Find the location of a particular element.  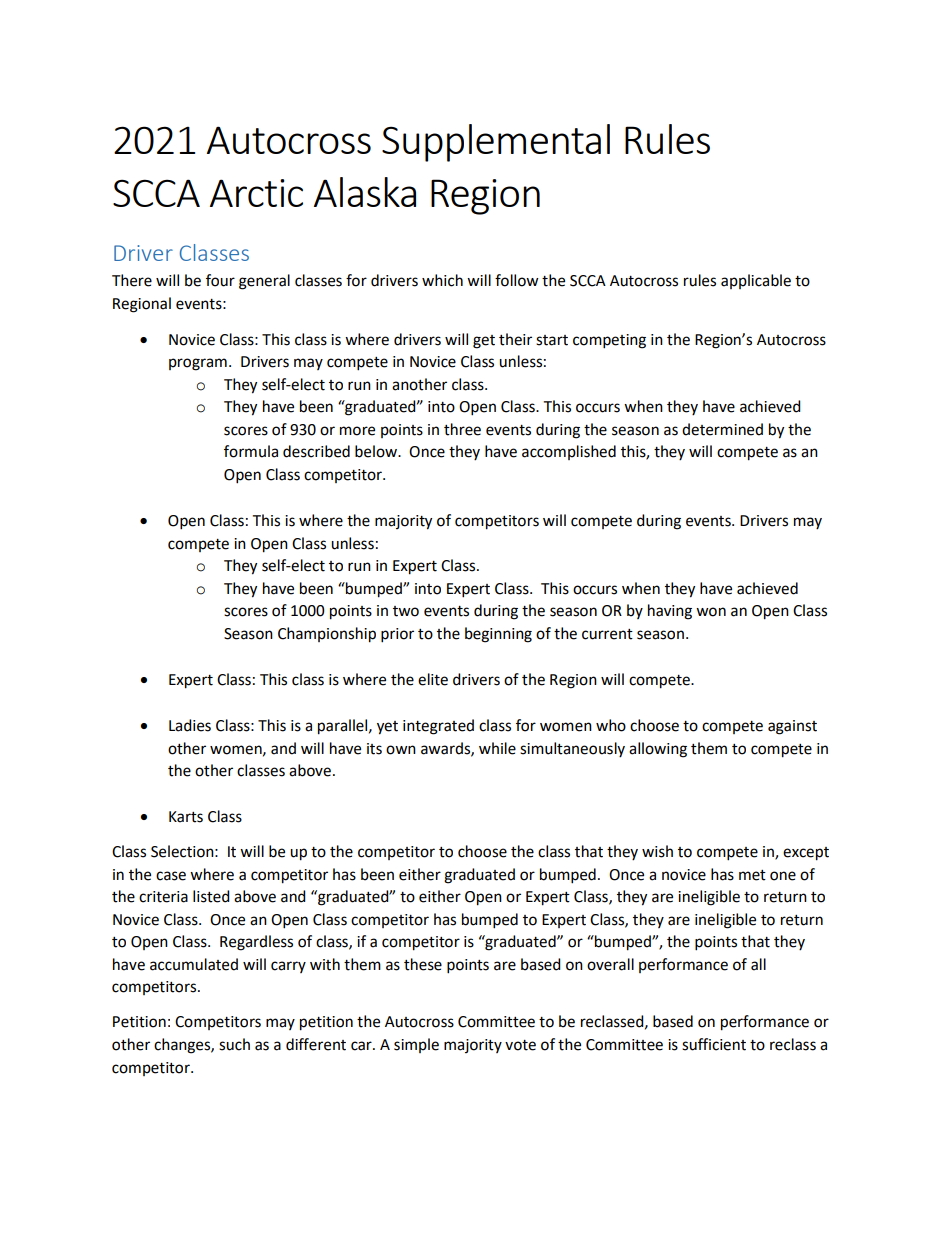

vote is located at coordinates (520, 1045).
